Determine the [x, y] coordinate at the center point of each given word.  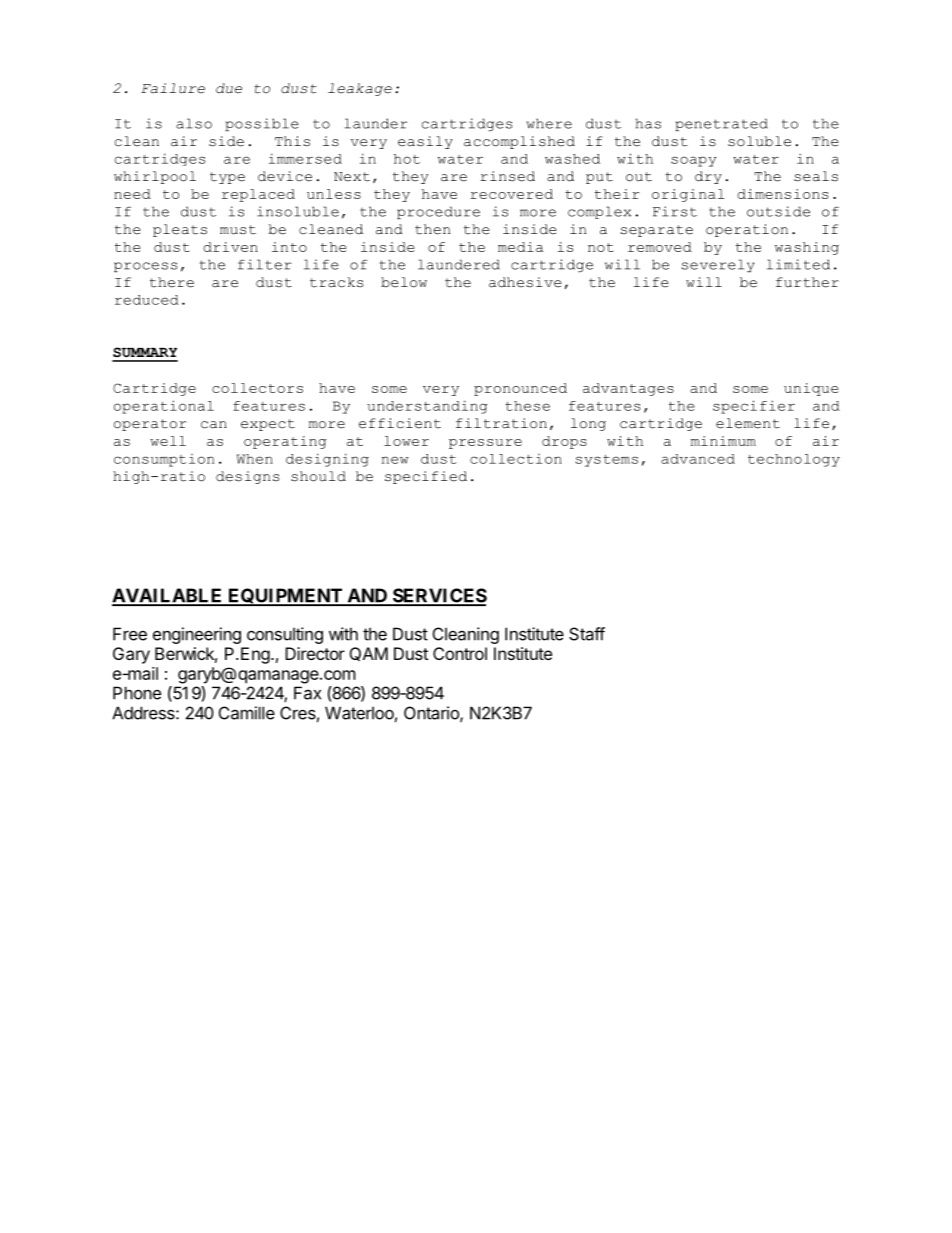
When [255, 459]
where [549, 123]
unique [811, 389]
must [238, 230]
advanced [698, 459]
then [432, 229]
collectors [257, 388]
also [194, 123]
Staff [587, 634]
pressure [485, 444]
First [675, 211]
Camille [247, 713]
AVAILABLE [168, 596]
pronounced [520, 389]
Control [460, 653]
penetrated [721, 124]
